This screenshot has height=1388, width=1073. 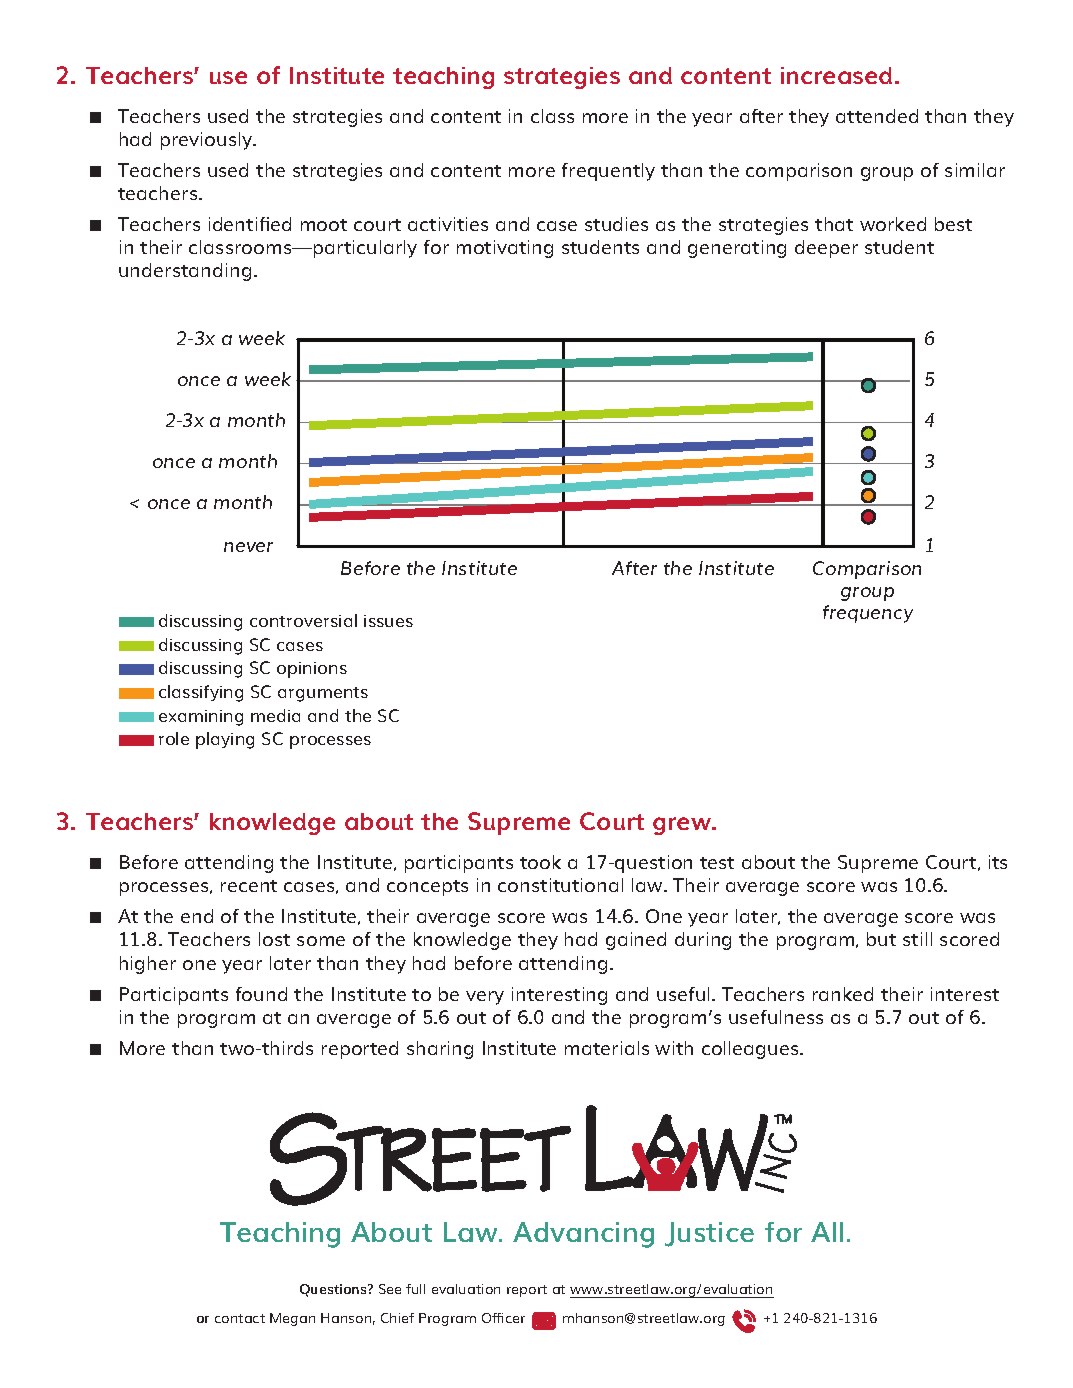 What do you see at coordinates (240, 1318) in the screenshot?
I see `contact` at bounding box center [240, 1318].
